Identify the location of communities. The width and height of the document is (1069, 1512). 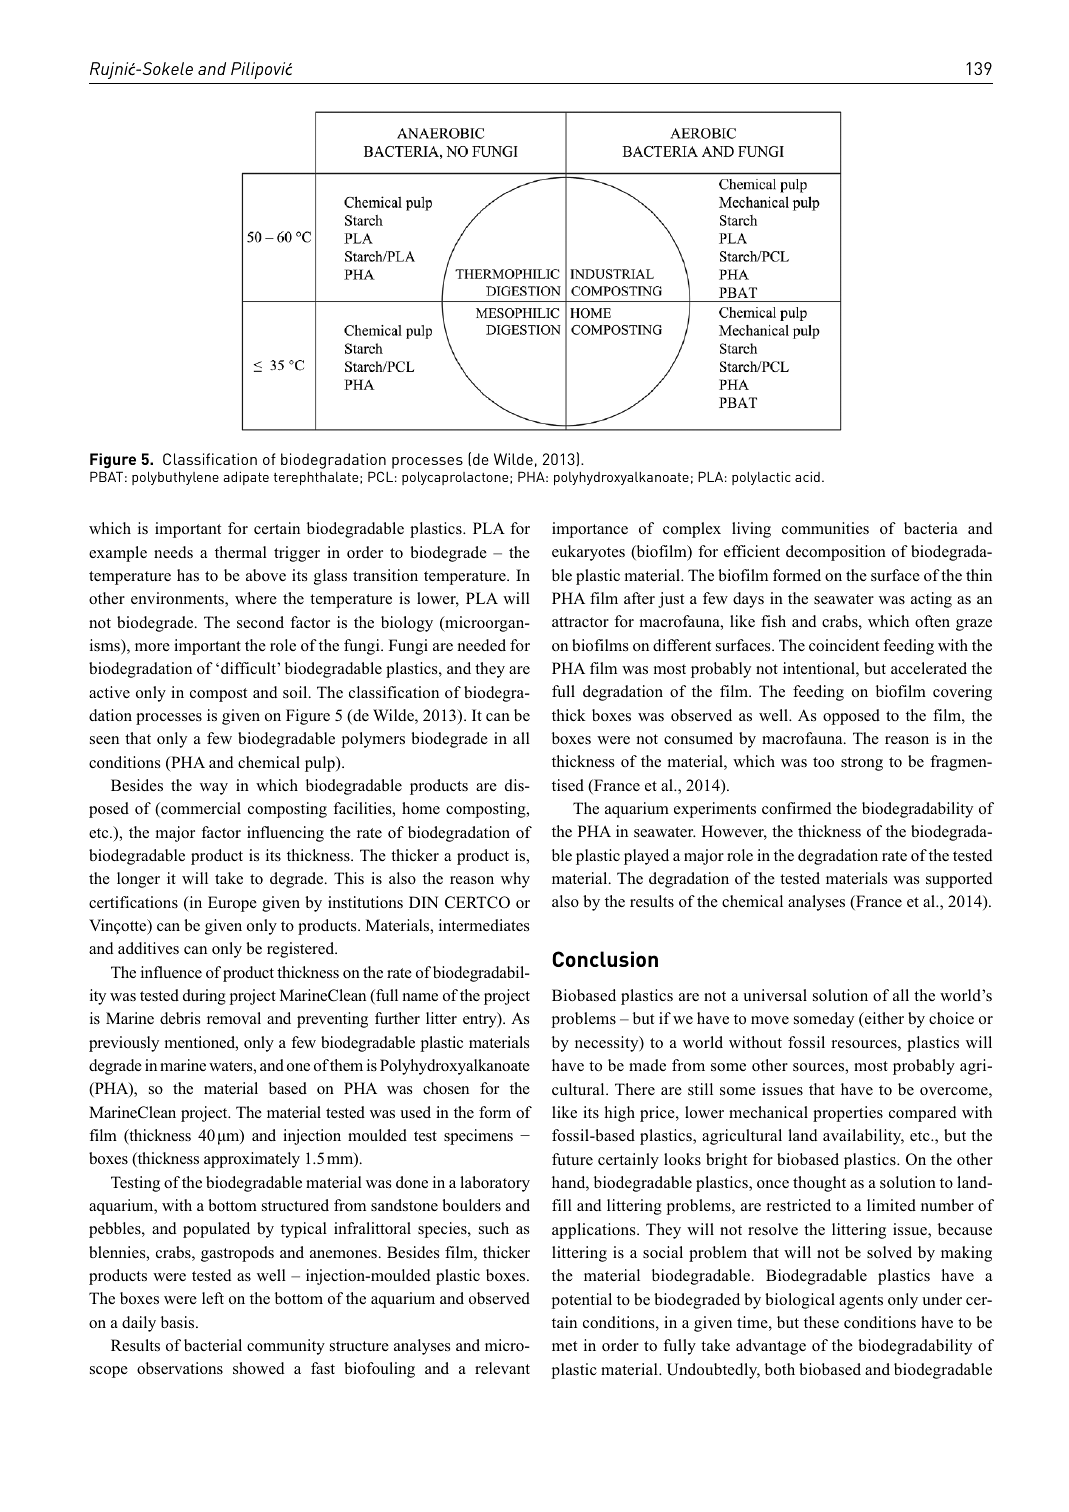
(825, 528).
